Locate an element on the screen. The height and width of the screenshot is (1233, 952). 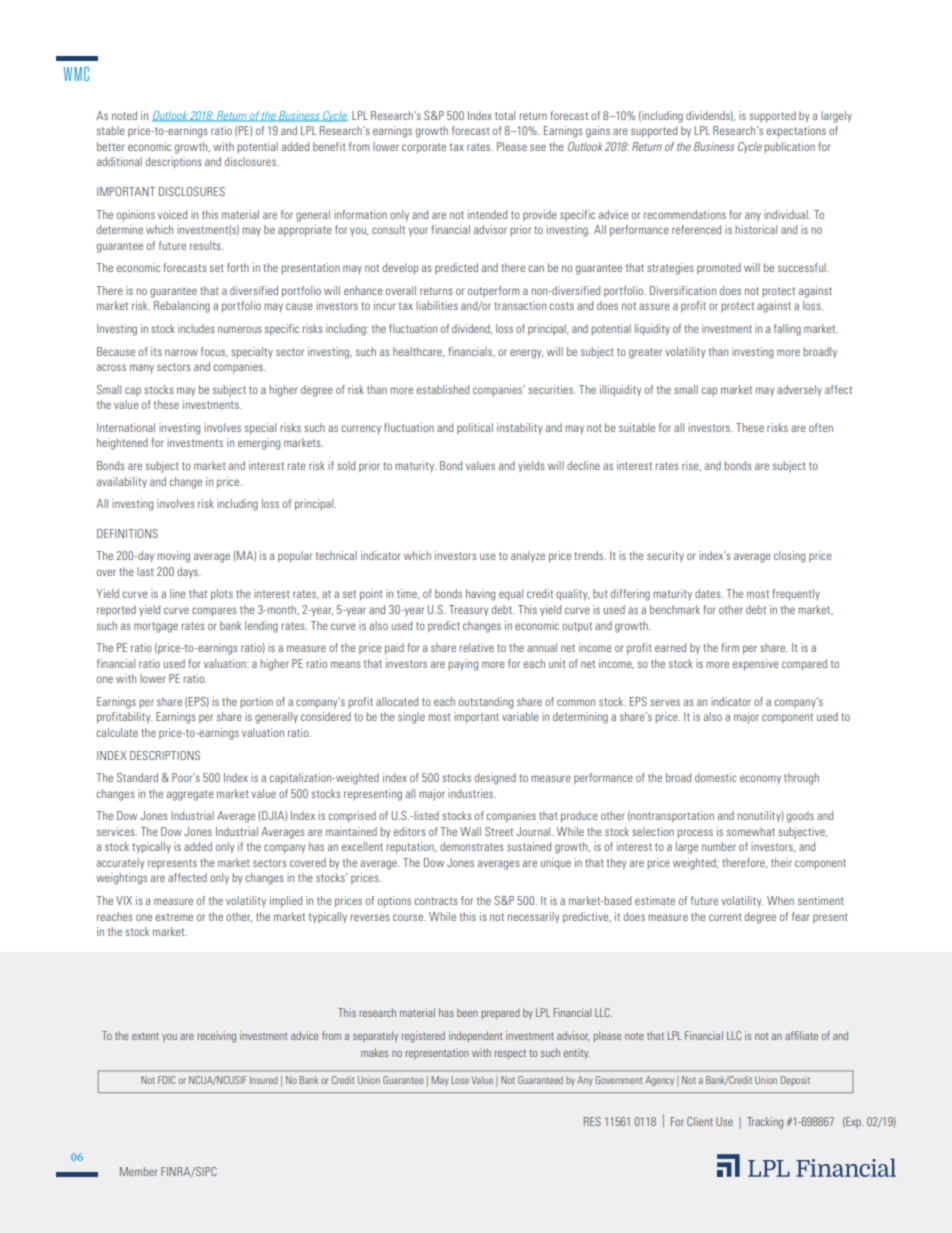
publication is located at coordinates (789, 147).
